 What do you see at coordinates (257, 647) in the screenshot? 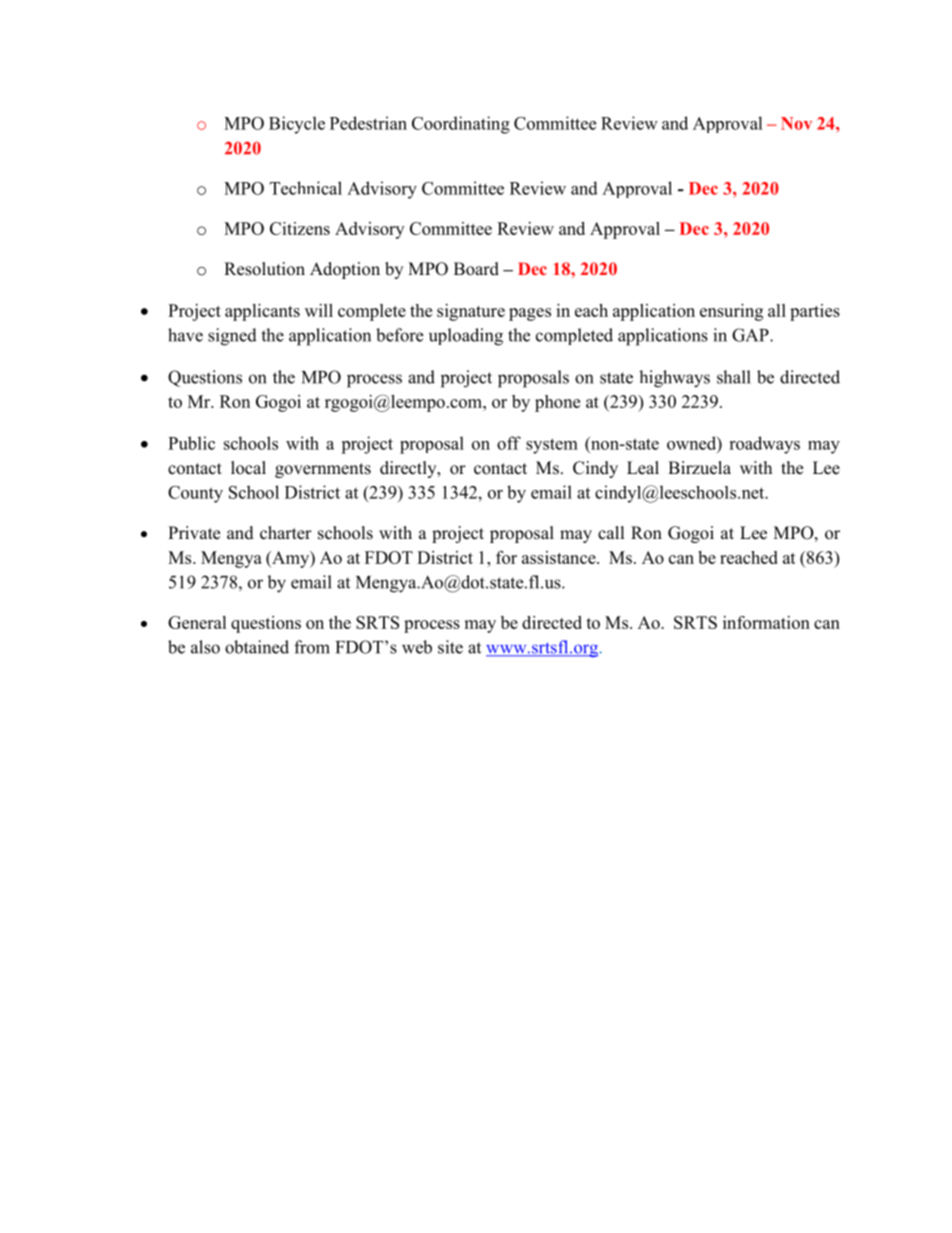
I see `obtained` at bounding box center [257, 647].
